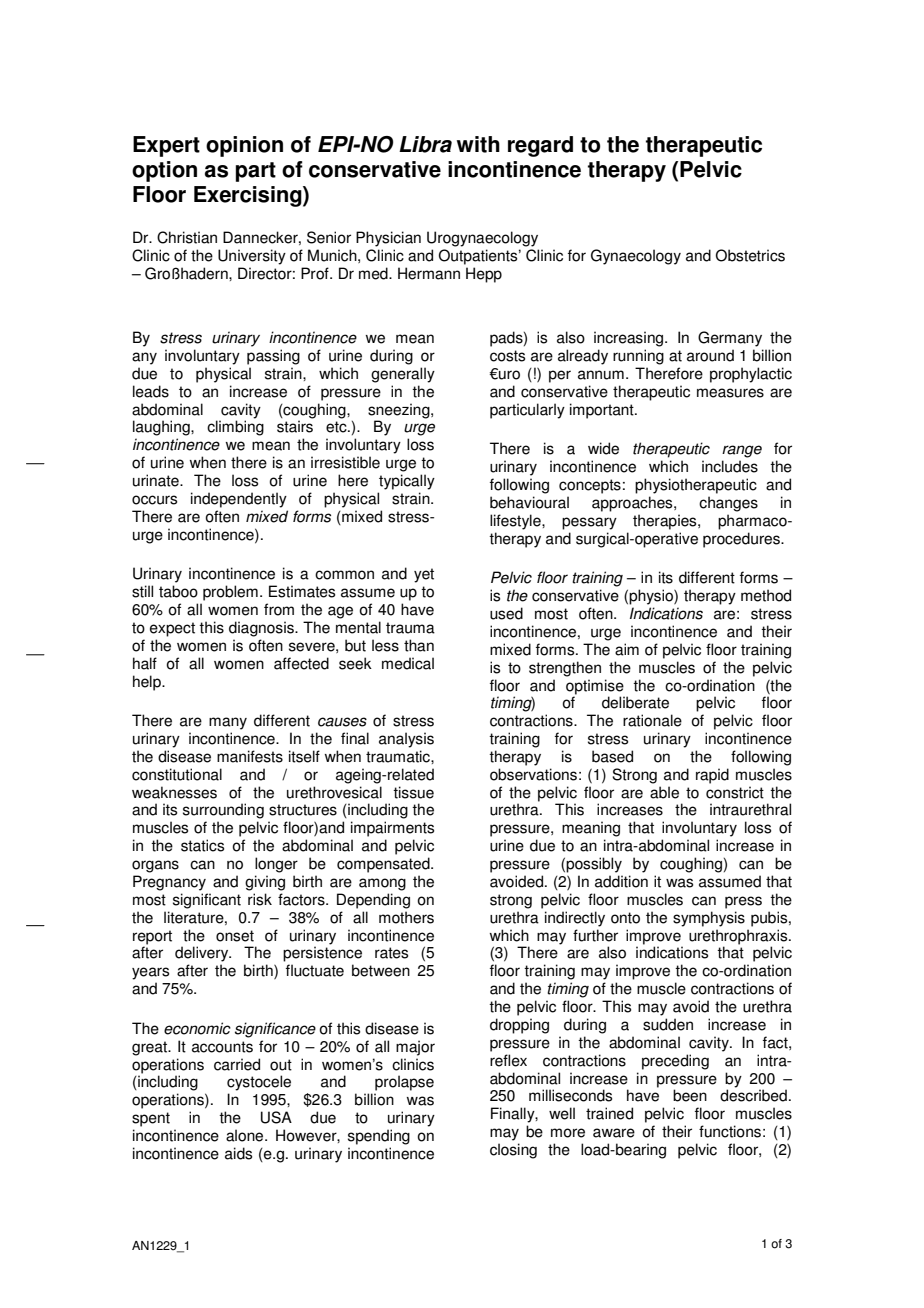 The image size is (924, 1308). Describe the element at coordinates (627, 649) in the screenshot. I see `aim` at that location.
